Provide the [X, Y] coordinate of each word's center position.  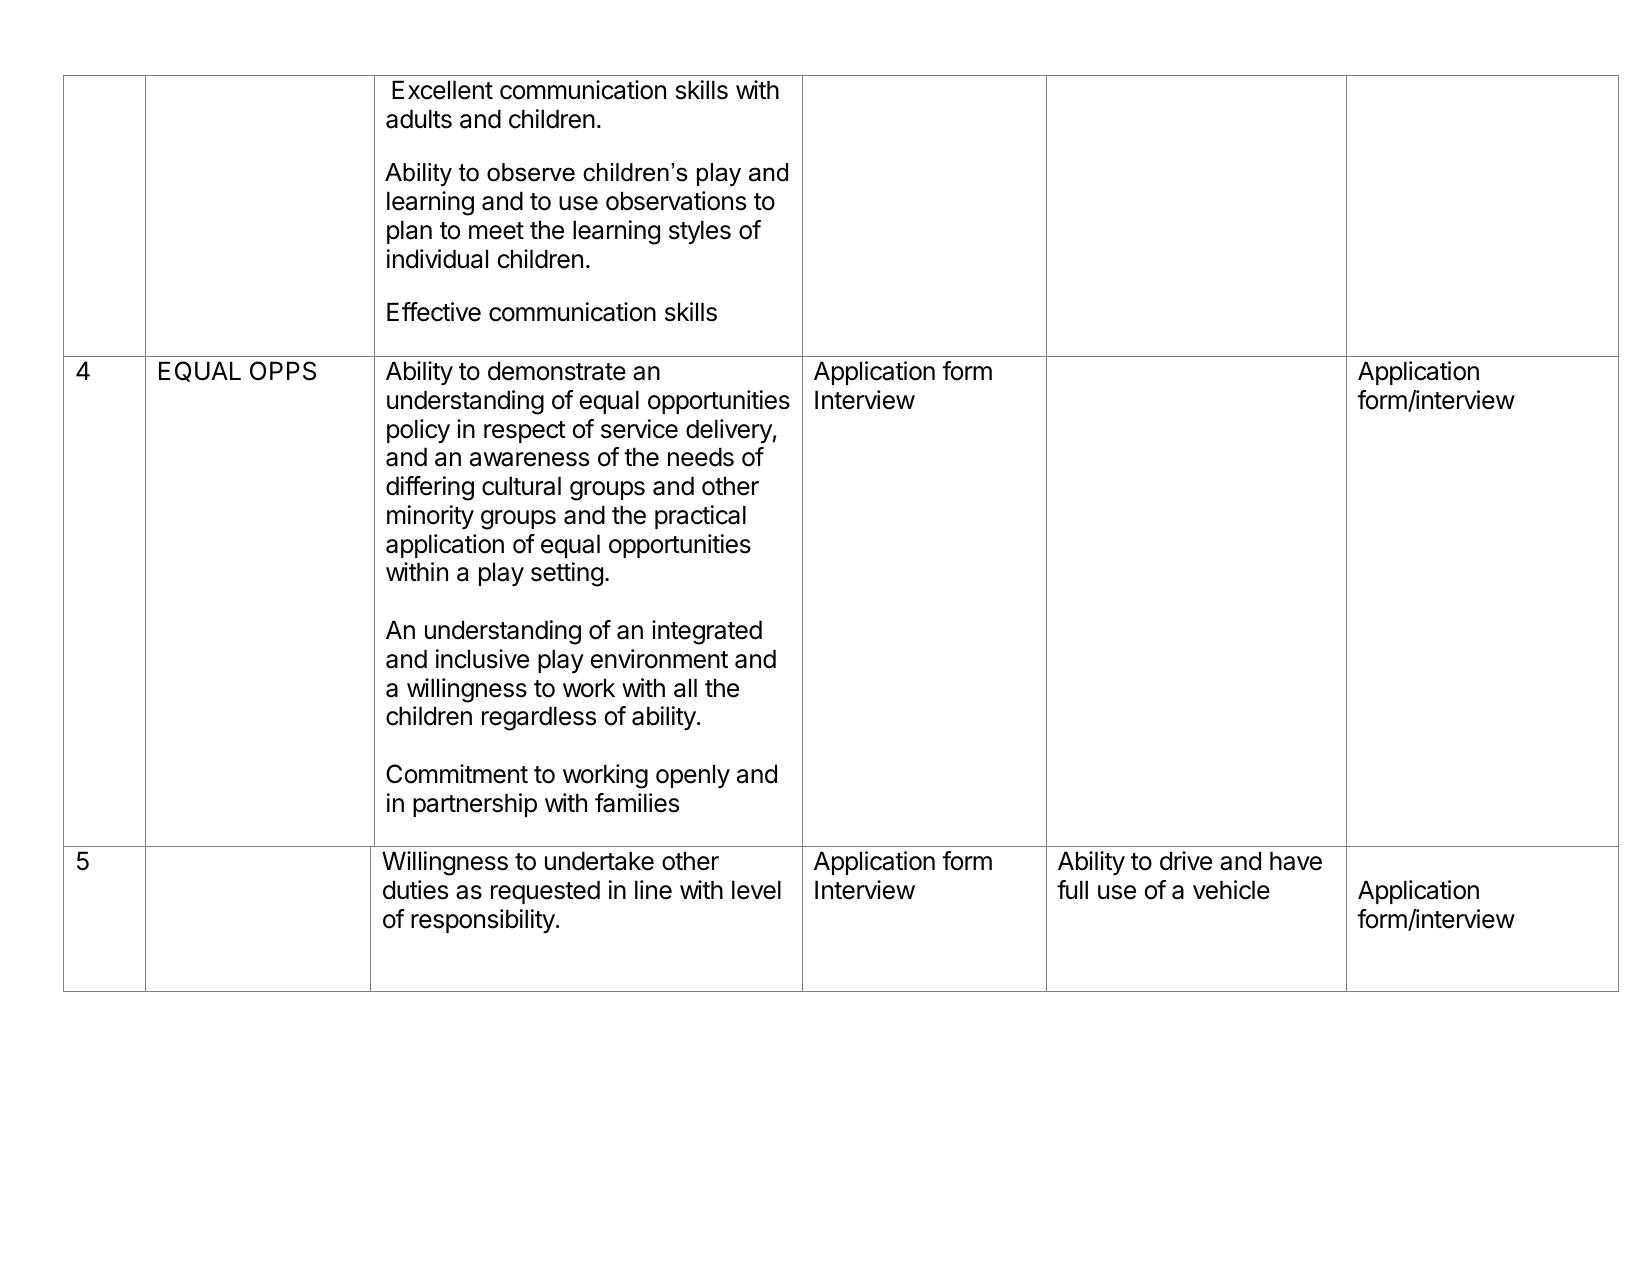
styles [700, 232]
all [685, 688]
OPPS [283, 371]
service [639, 429]
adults [419, 119]
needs [701, 457]
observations [676, 201]
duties [415, 890]
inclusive [482, 659]
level [756, 890]
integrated [707, 632]
